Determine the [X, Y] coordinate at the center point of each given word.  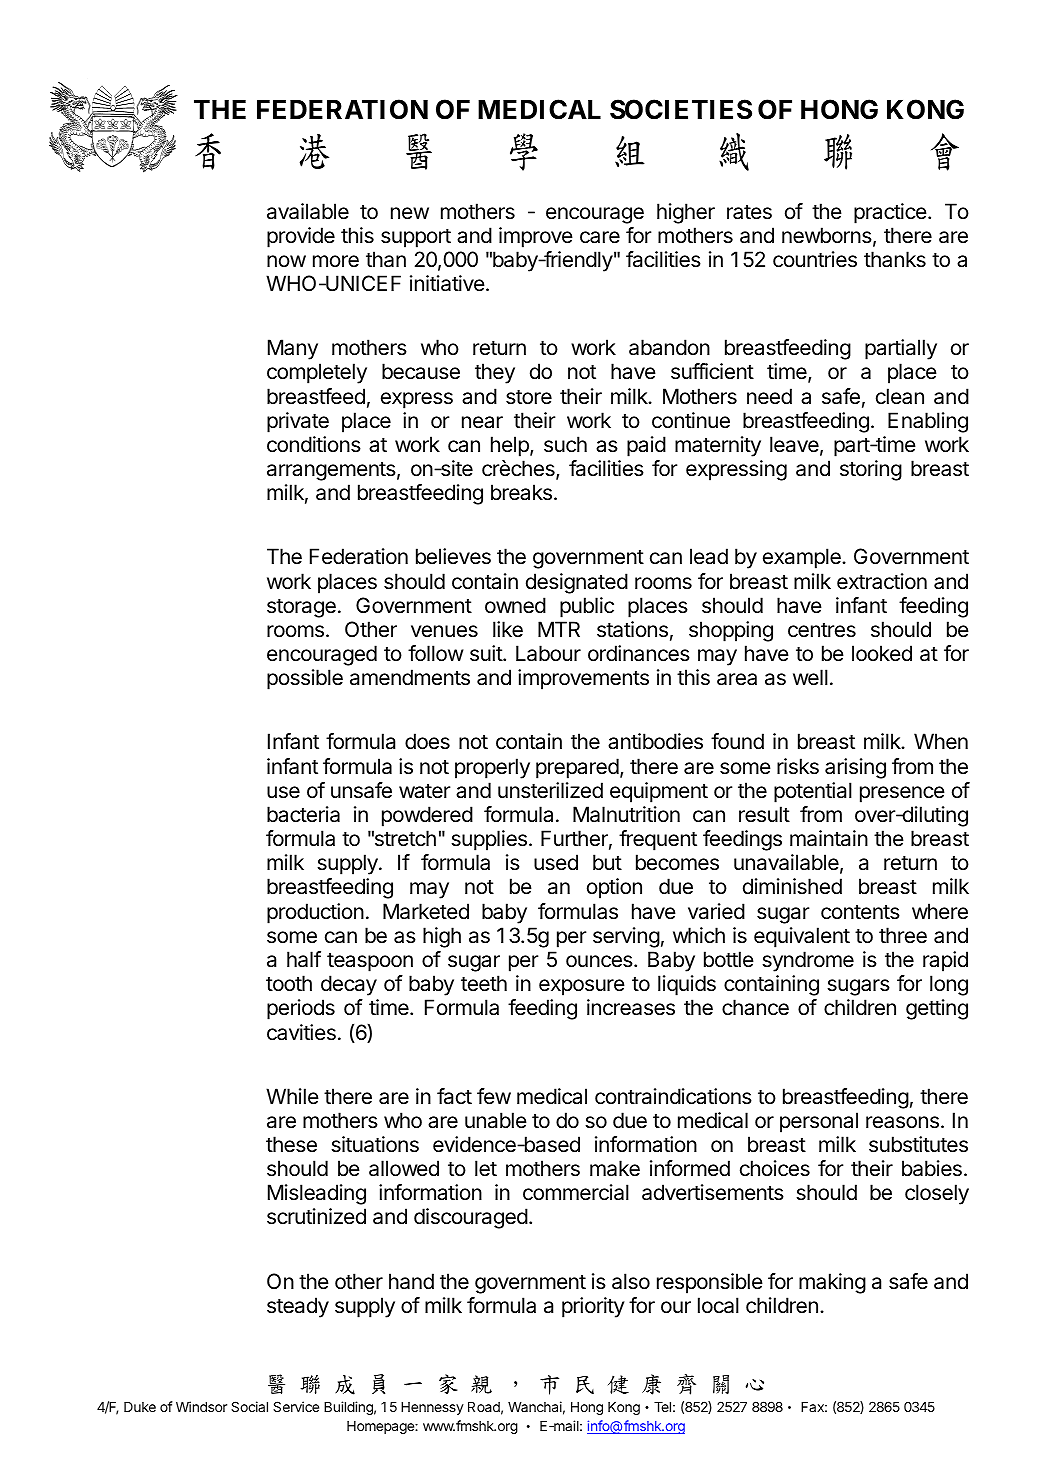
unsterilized [550, 790]
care [600, 237]
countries [815, 259]
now [286, 261]
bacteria [303, 814]
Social [249, 1406]
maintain [829, 838]
